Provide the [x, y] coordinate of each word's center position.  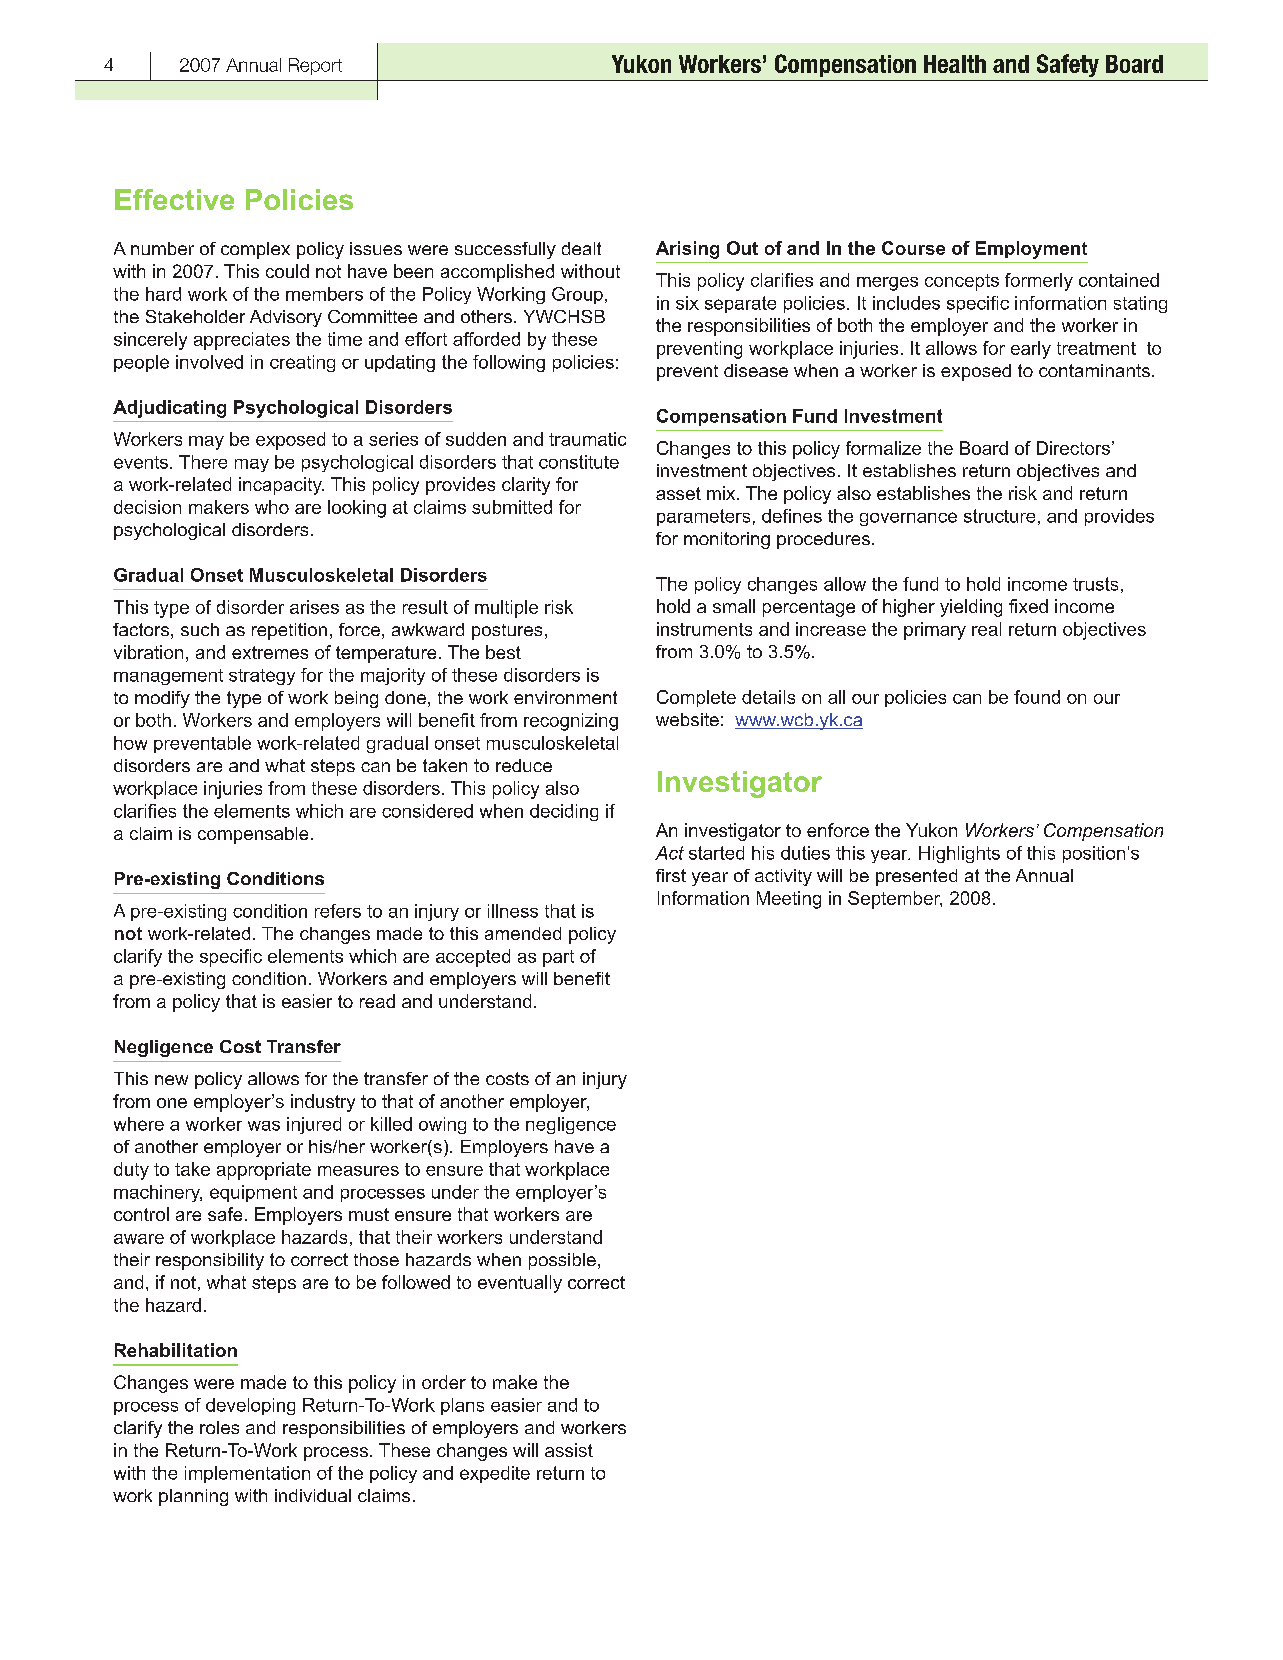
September [895, 900]
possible [562, 1261]
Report [315, 66]
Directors [1073, 448]
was [264, 1126]
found [1037, 697]
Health [955, 64]
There [203, 462]
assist [569, 1450]
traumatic [587, 439]
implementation [247, 1474]
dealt [581, 248]
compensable [253, 835]
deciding [564, 812]
